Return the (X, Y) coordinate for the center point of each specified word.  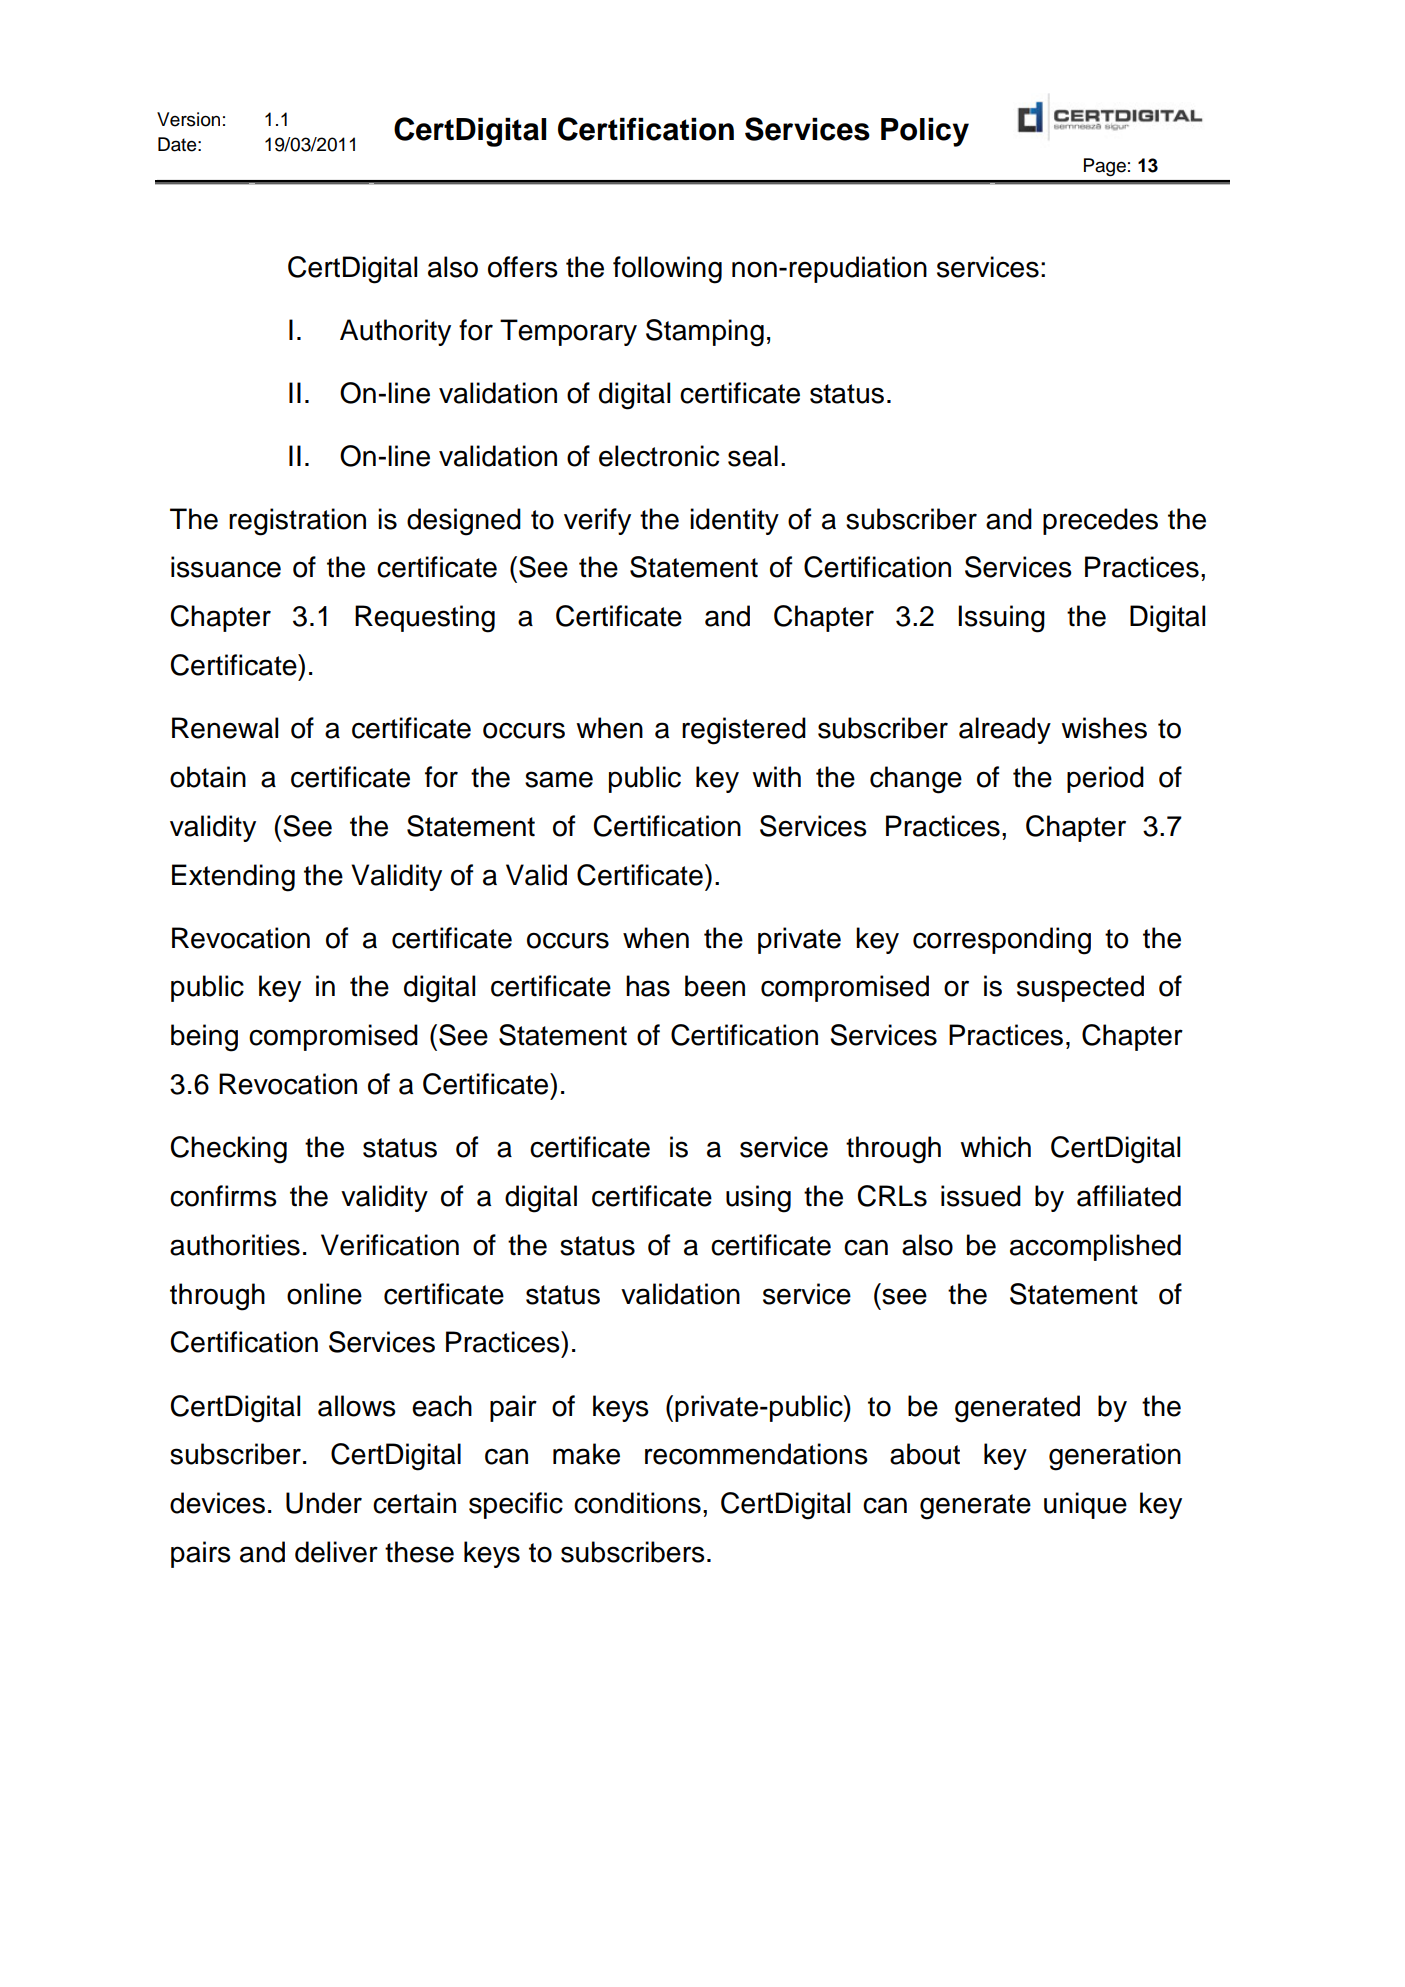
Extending (233, 878)
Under (324, 1503)
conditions (637, 1503)
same (559, 779)
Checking (229, 1150)
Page (1105, 167)
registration (297, 522)
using (758, 1199)
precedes (1100, 521)
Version (188, 119)
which (995, 1147)
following (667, 270)
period (1105, 779)
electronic (659, 456)
